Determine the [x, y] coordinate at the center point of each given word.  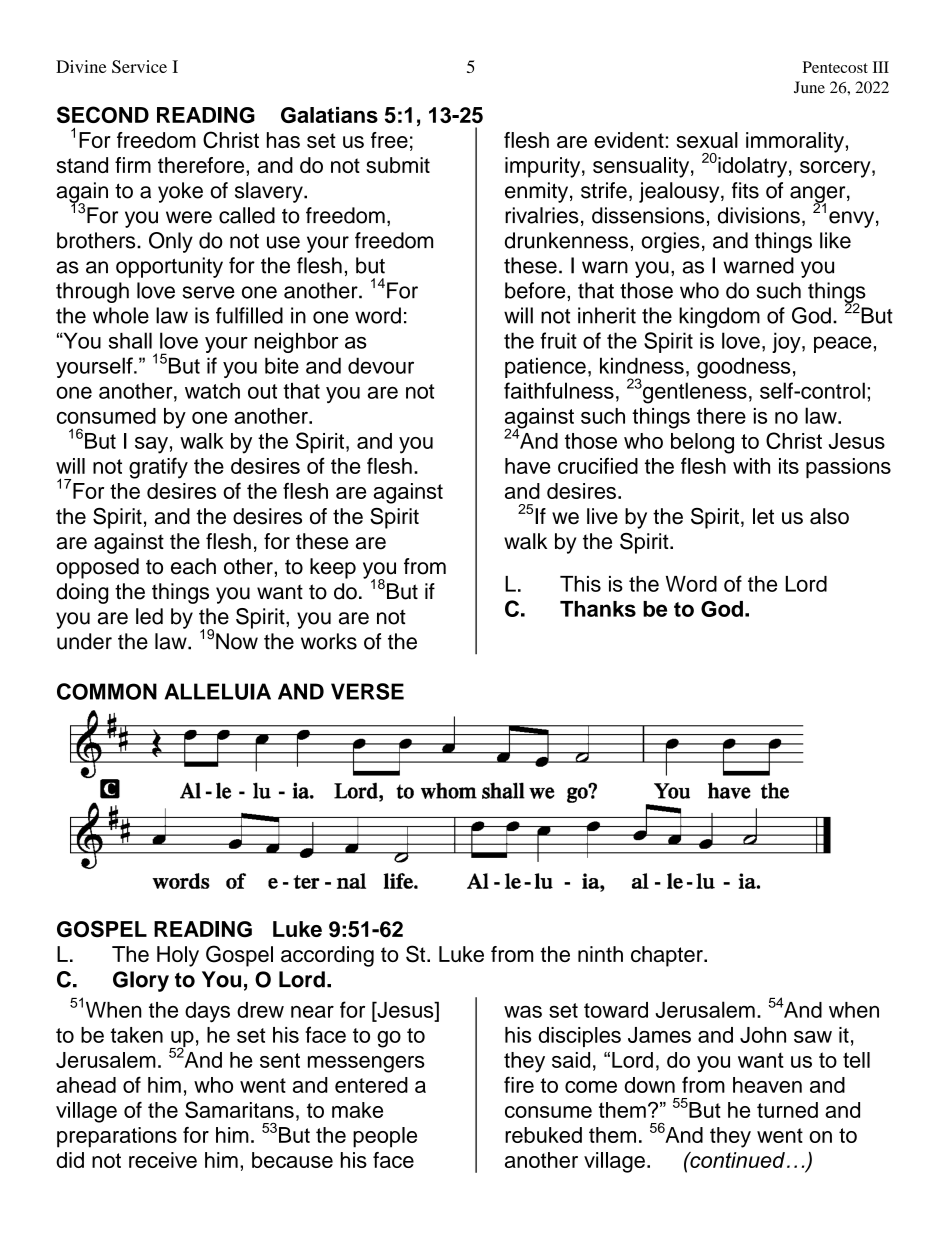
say [151, 445]
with [751, 466]
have [528, 466]
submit [398, 165]
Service [139, 66]
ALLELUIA [217, 691]
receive [163, 1160]
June [809, 87]
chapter [668, 956]
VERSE [367, 691]
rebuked [543, 1135]
